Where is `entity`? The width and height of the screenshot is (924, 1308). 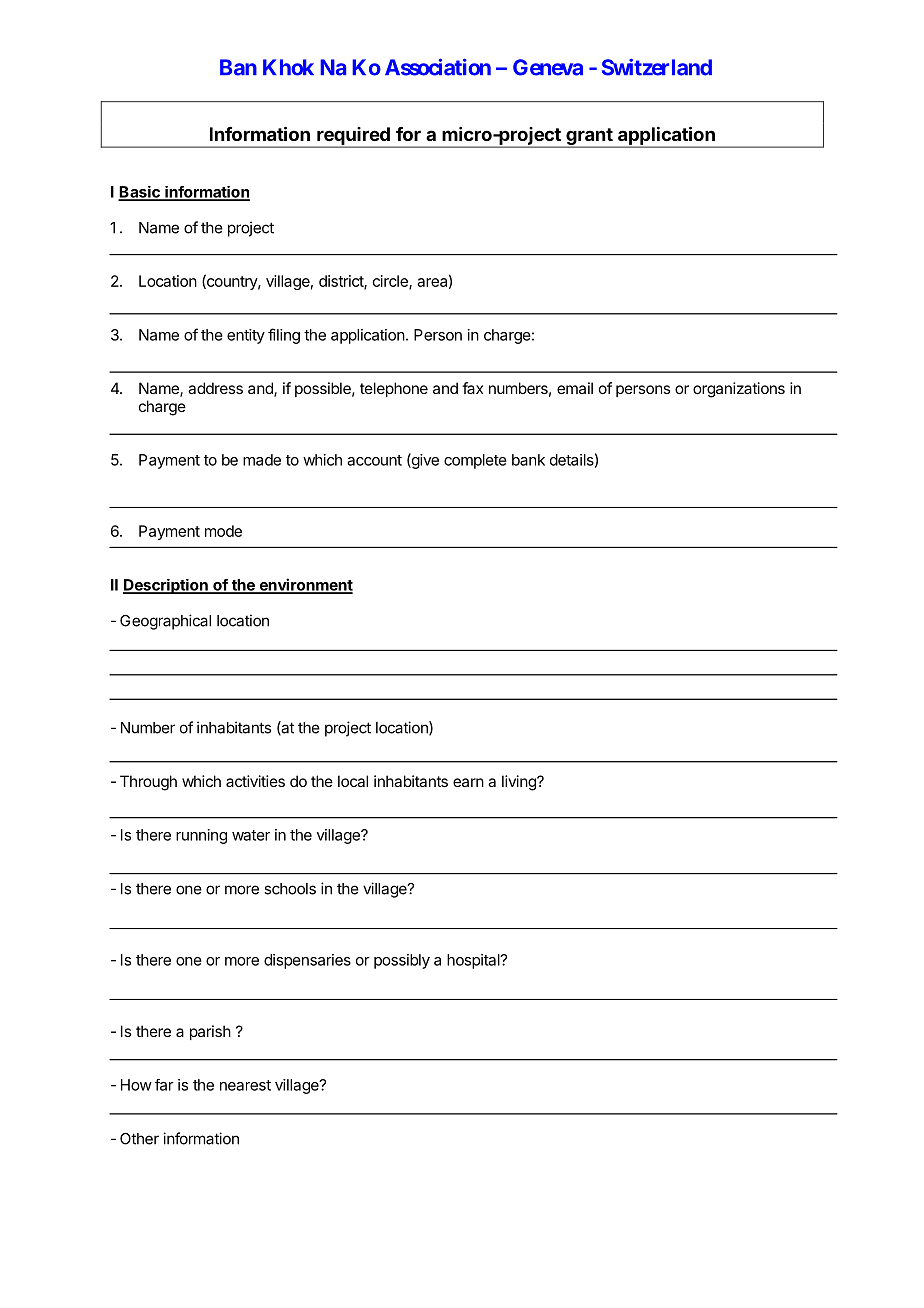 entity is located at coordinates (246, 336).
